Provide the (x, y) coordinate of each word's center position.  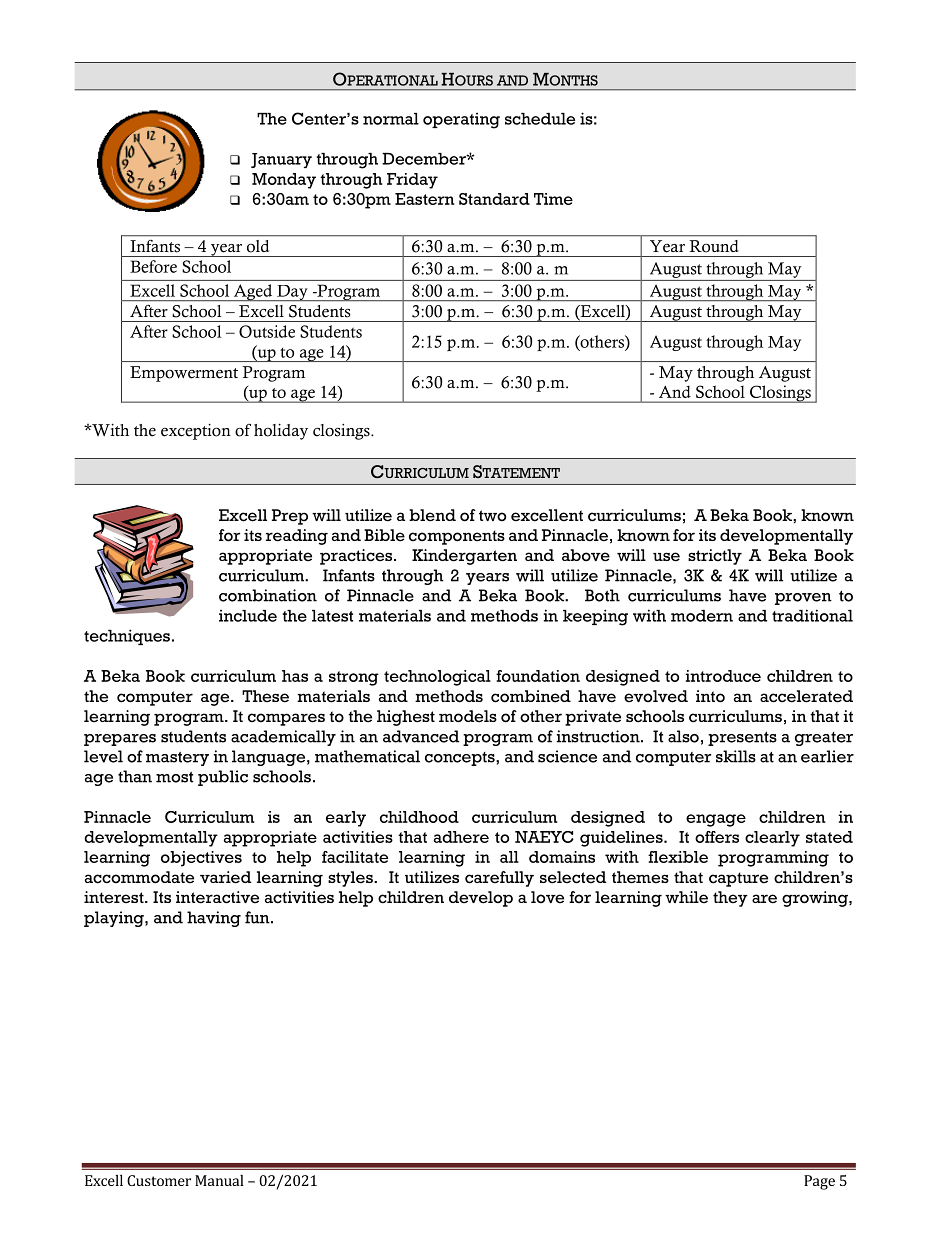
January (281, 160)
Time (553, 199)
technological (437, 678)
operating (461, 121)
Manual (219, 1180)
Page (819, 1182)
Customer (159, 1180)
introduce (723, 676)
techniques (127, 637)
